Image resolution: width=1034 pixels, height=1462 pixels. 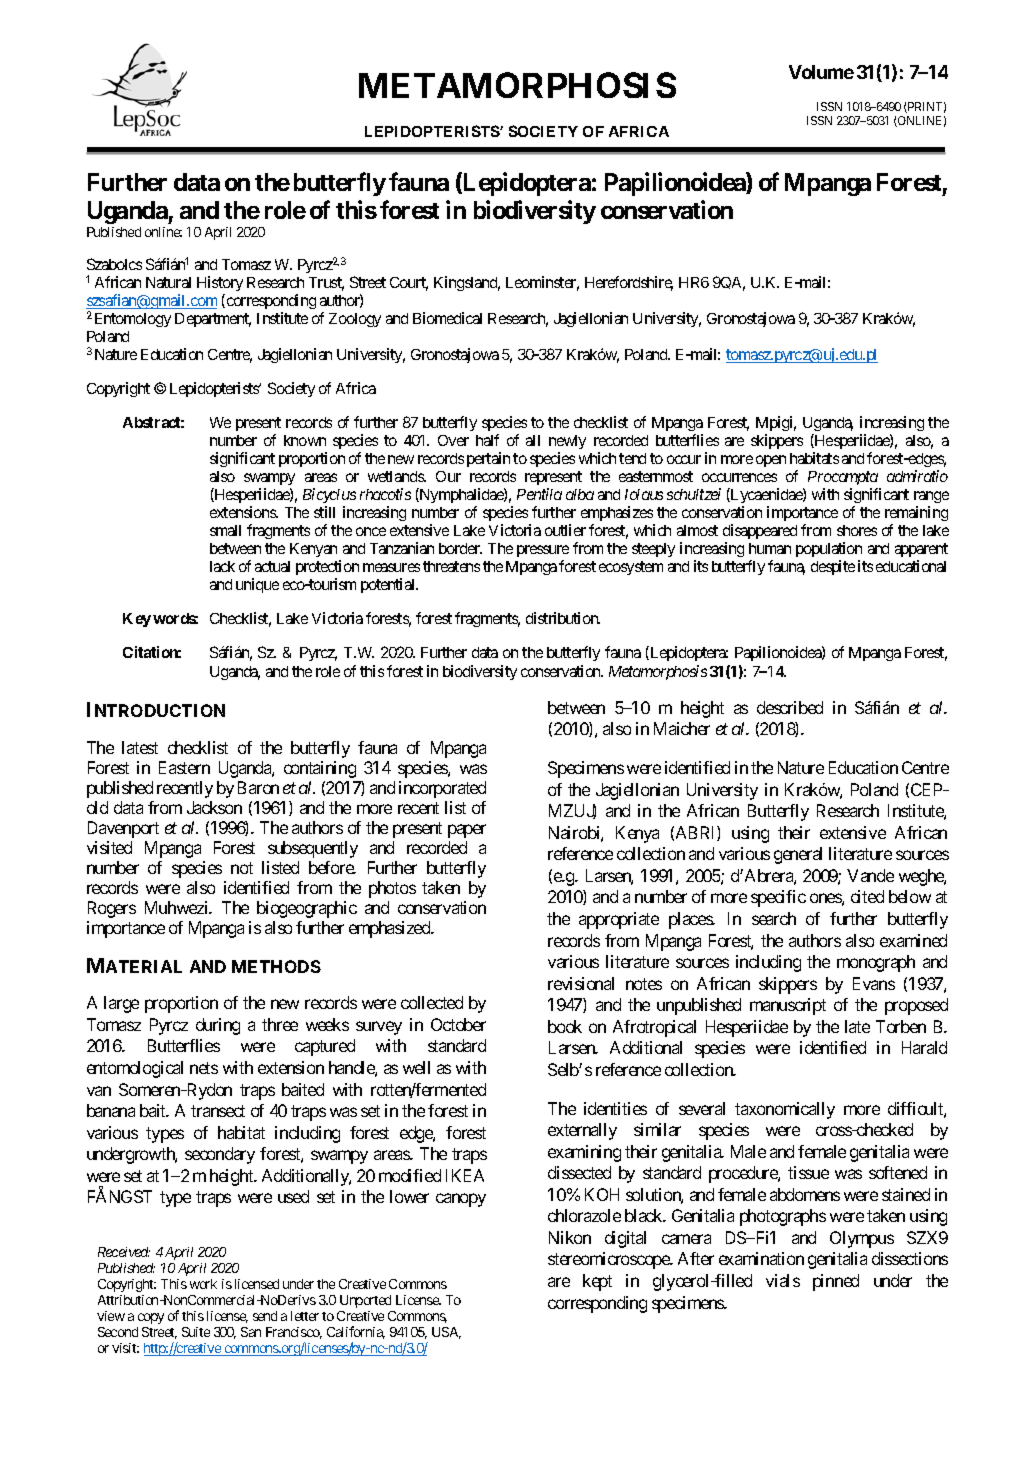 What do you see at coordinates (870, 875) in the image?
I see `Vande` at bounding box center [870, 875].
